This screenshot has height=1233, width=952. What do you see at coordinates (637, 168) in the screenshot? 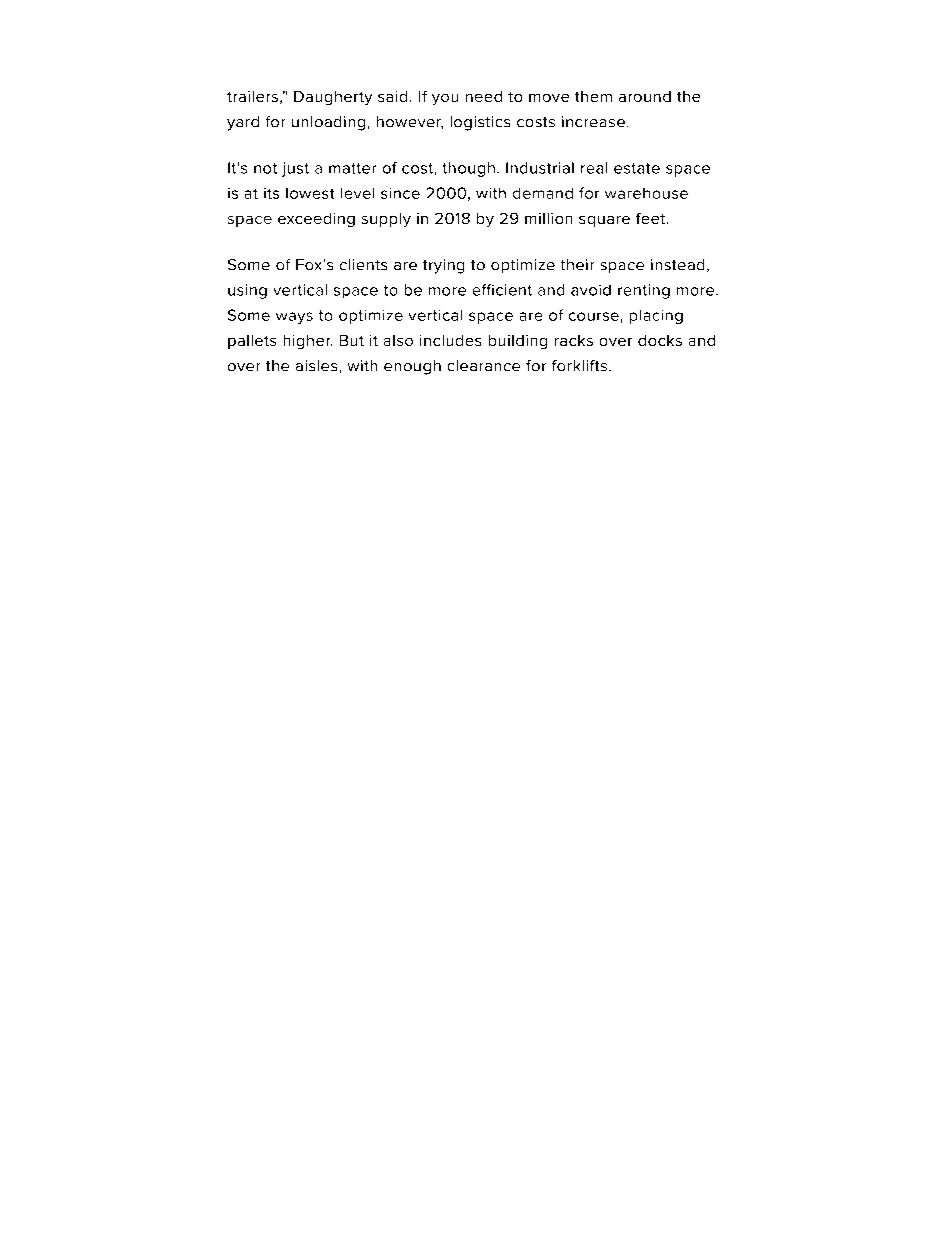
I see `estate` at bounding box center [637, 168].
